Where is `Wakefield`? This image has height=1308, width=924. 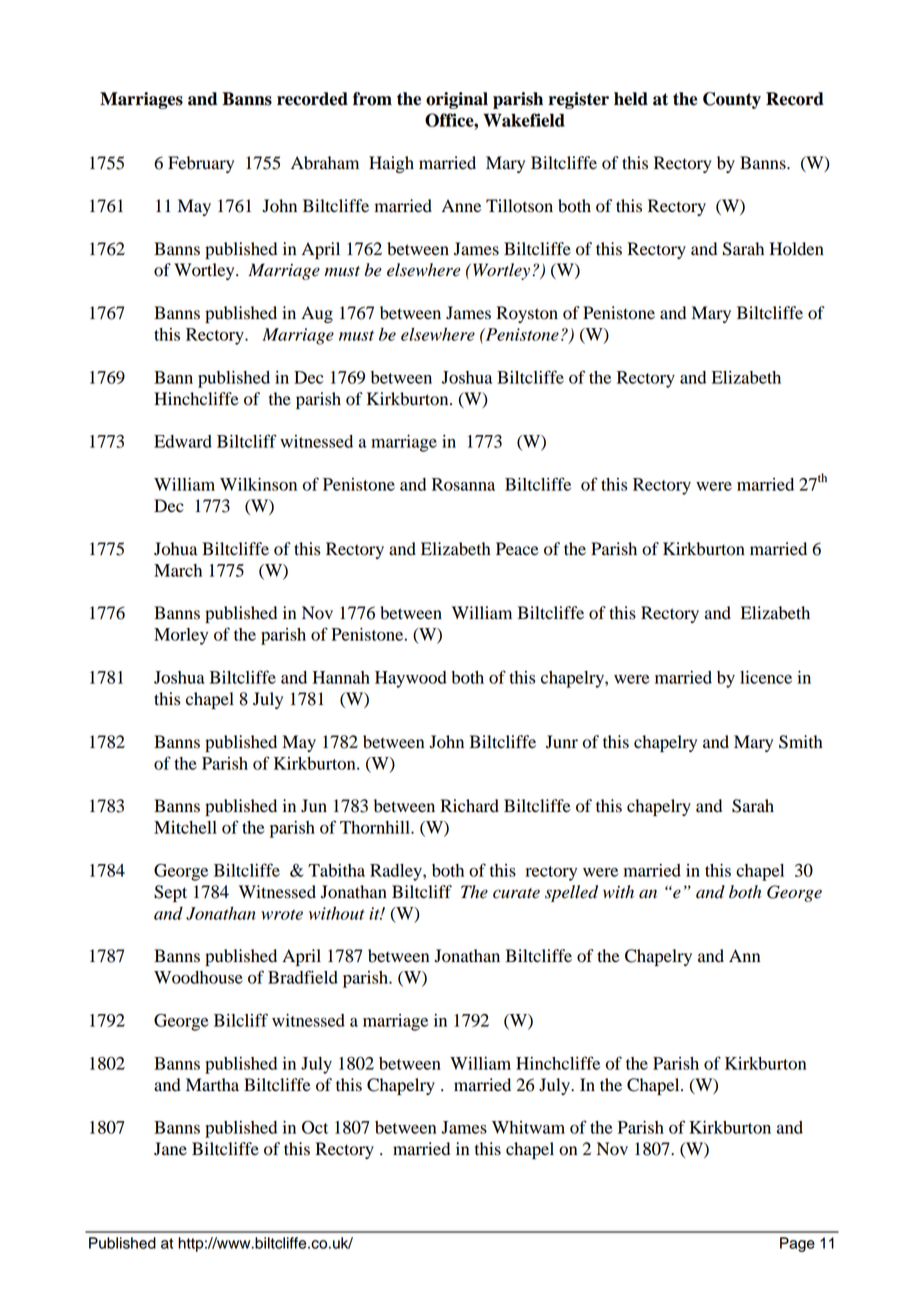 Wakefield is located at coordinates (524, 120).
